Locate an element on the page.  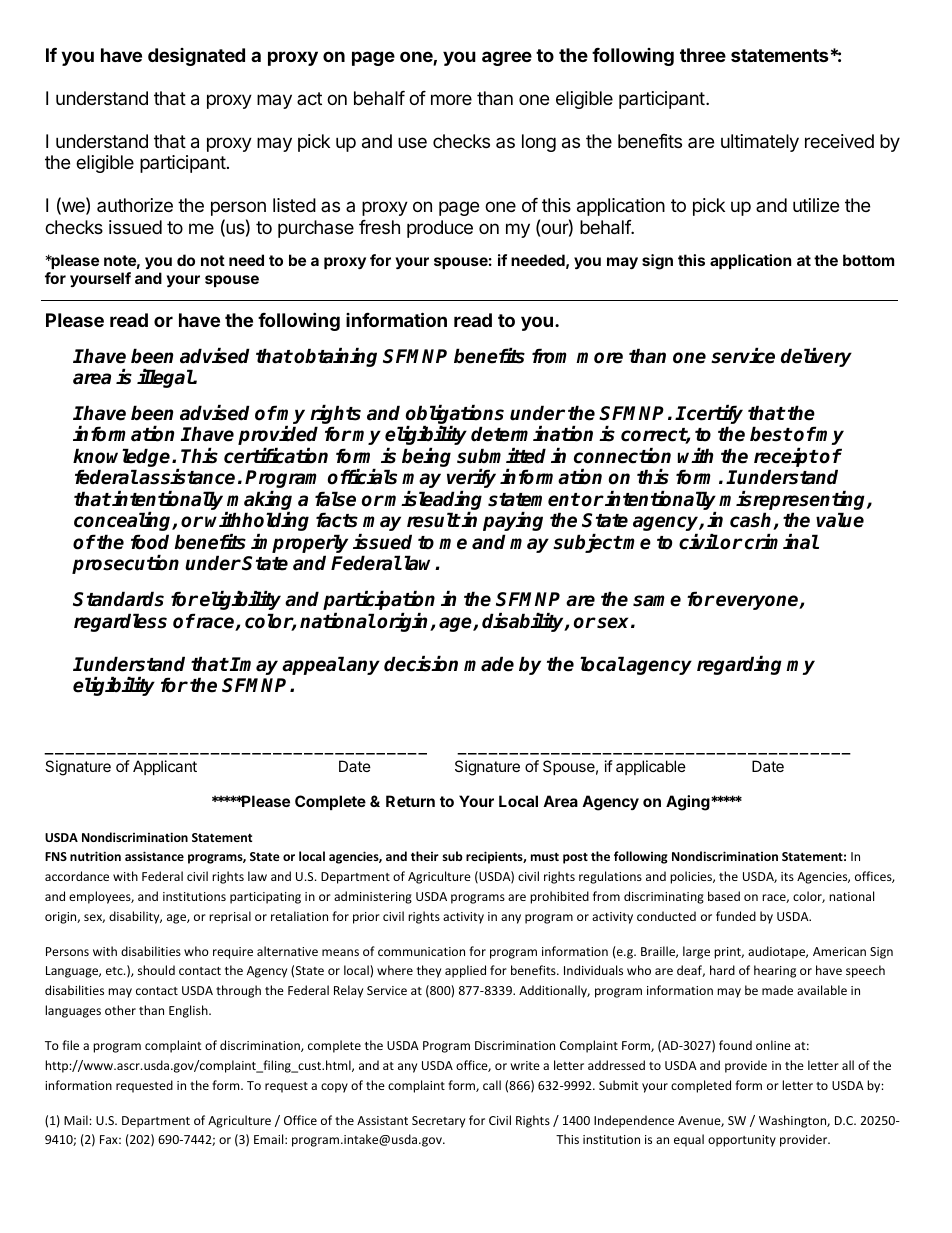
decision is located at coordinates (421, 664).
